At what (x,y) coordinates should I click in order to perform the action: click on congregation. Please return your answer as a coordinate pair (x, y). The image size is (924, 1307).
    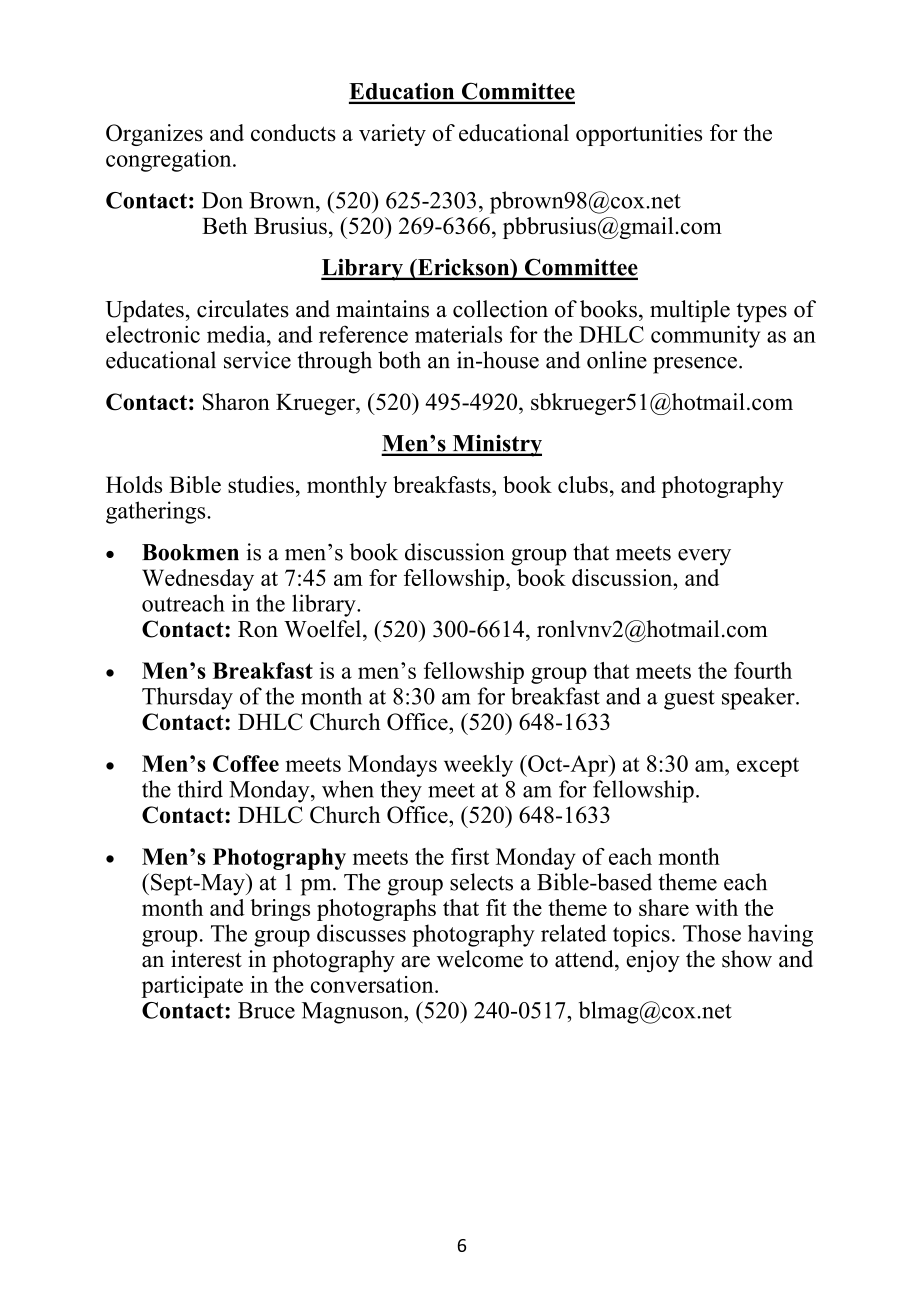
    Looking at the image, I should click on (170, 161).
